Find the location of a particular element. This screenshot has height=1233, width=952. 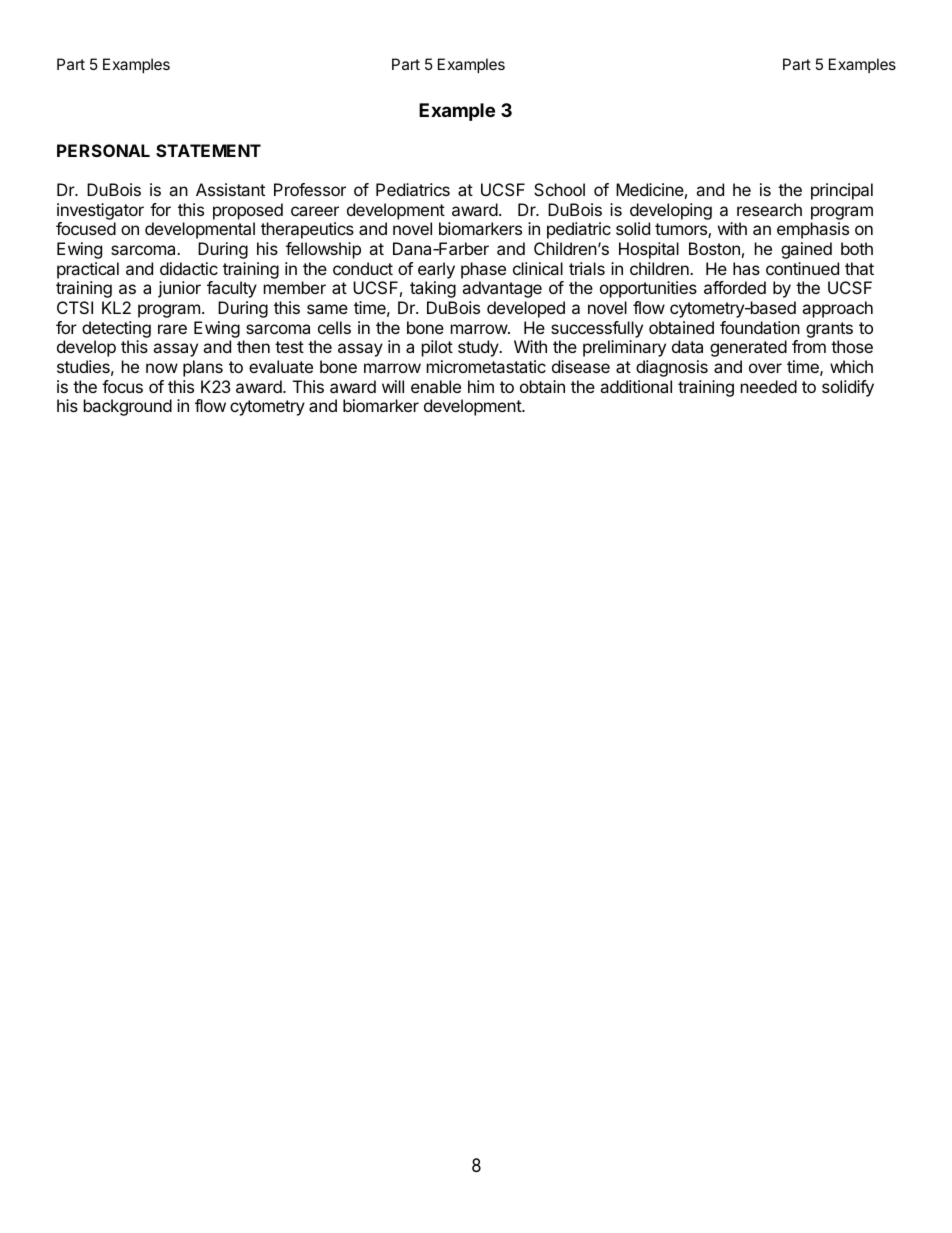

proposed is located at coordinates (248, 211).
